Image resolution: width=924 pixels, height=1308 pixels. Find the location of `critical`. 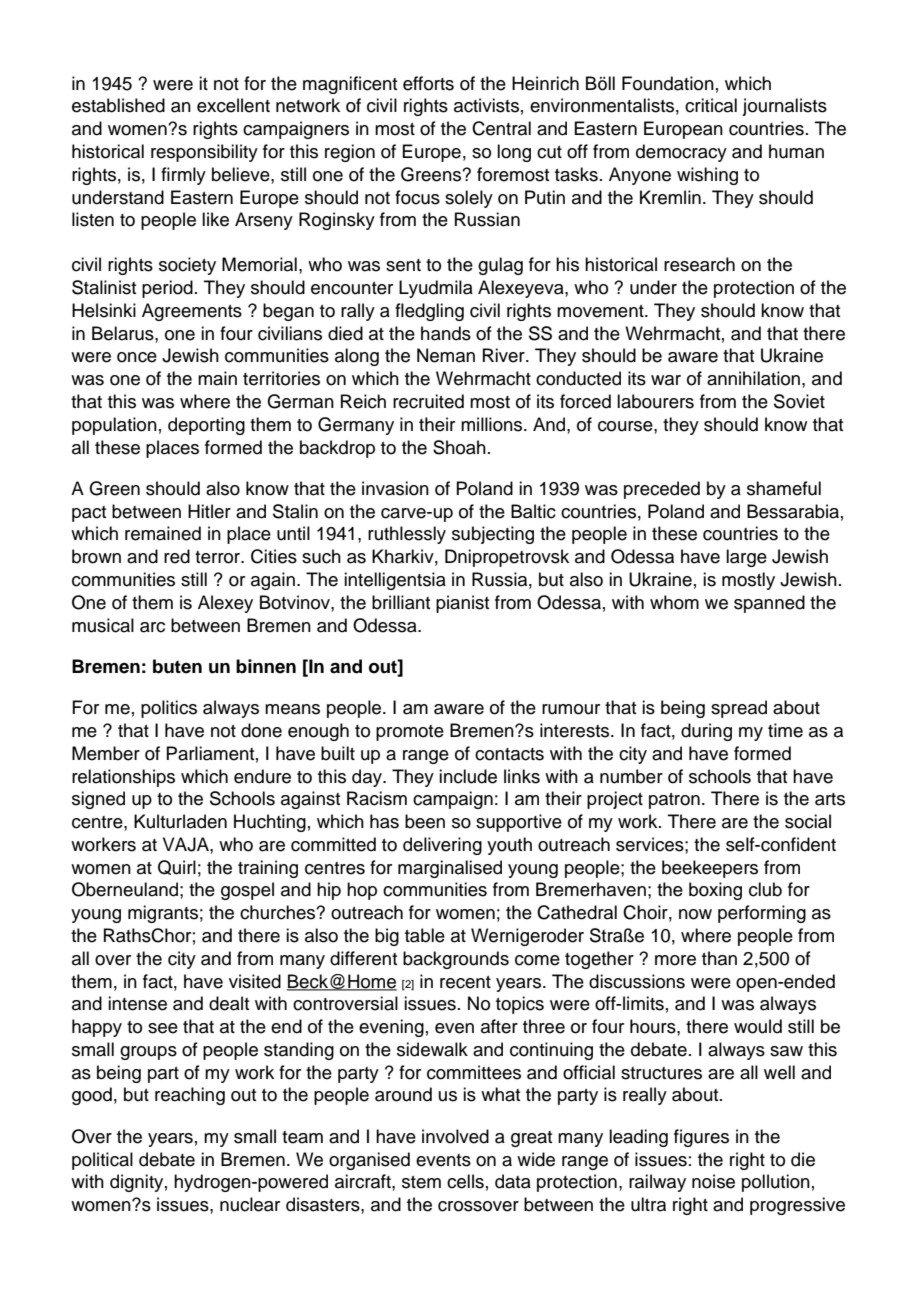

critical is located at coordinates (711, 105).
